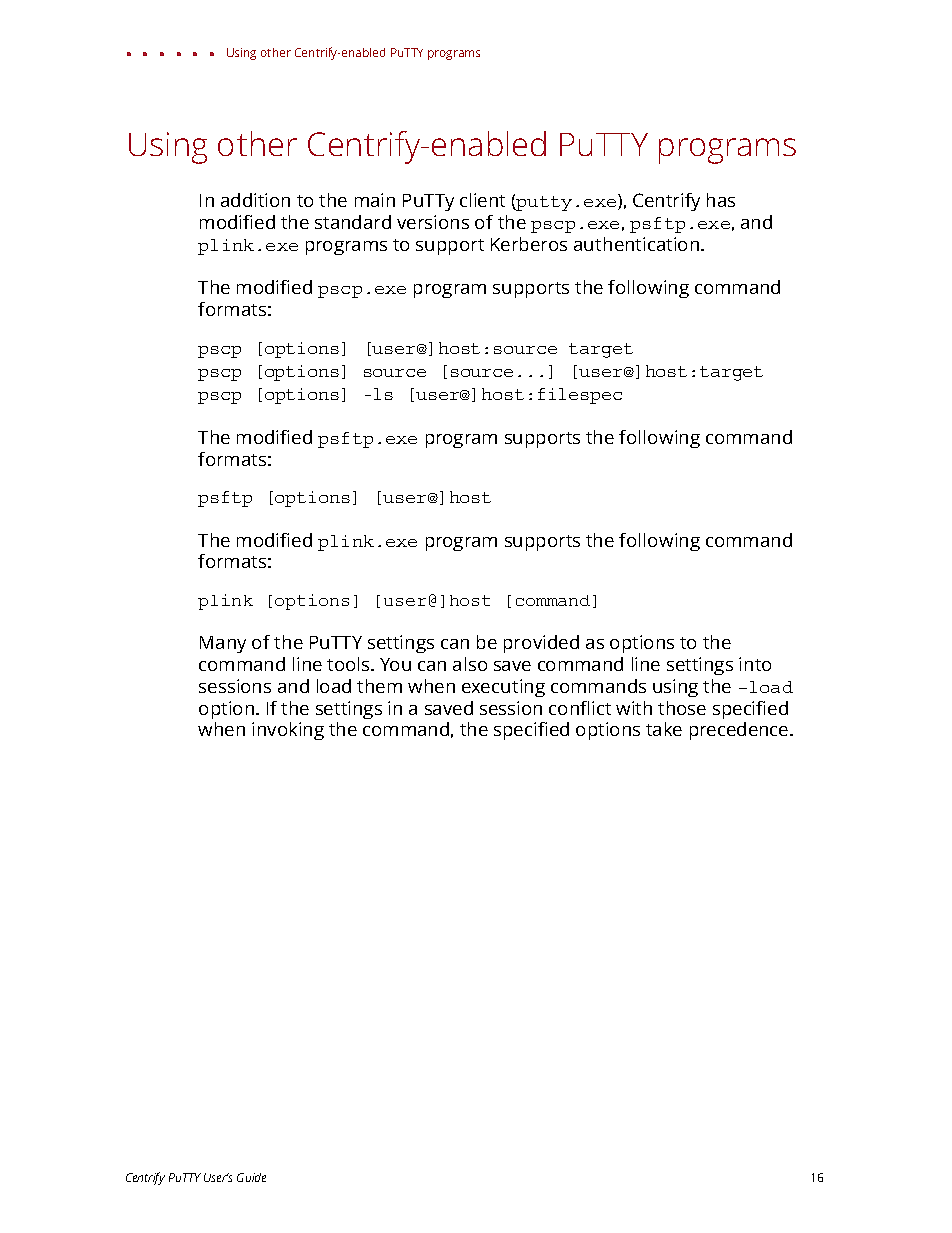 Image resolution: width=952 pixels, height=1233 pixels. Describe the element at coordinates (541, 644) in the image. I see `provided` at that location.
